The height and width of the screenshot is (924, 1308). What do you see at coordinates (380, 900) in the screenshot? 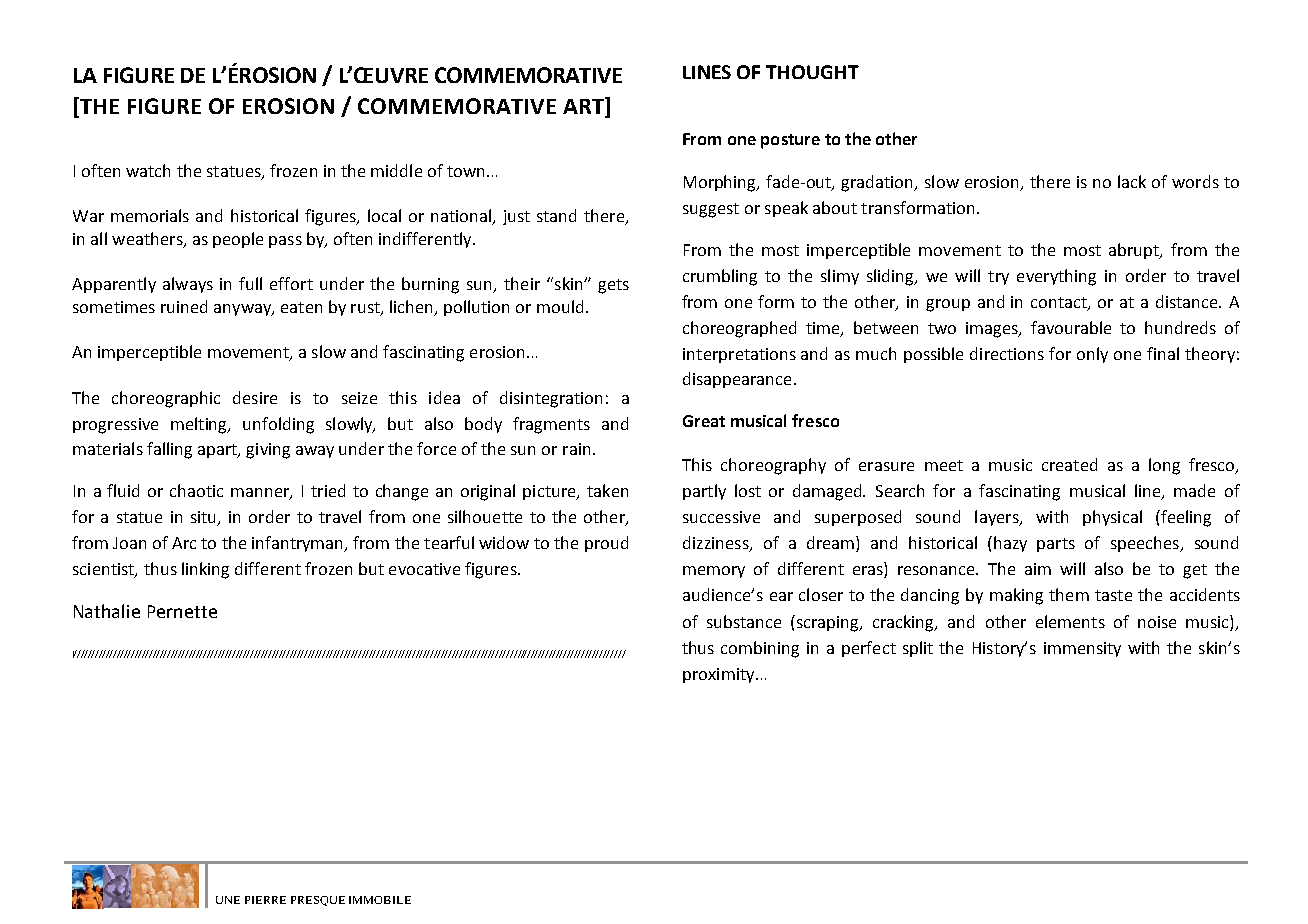
I see `IMMOBILE` at bounding box center [380, 900].
